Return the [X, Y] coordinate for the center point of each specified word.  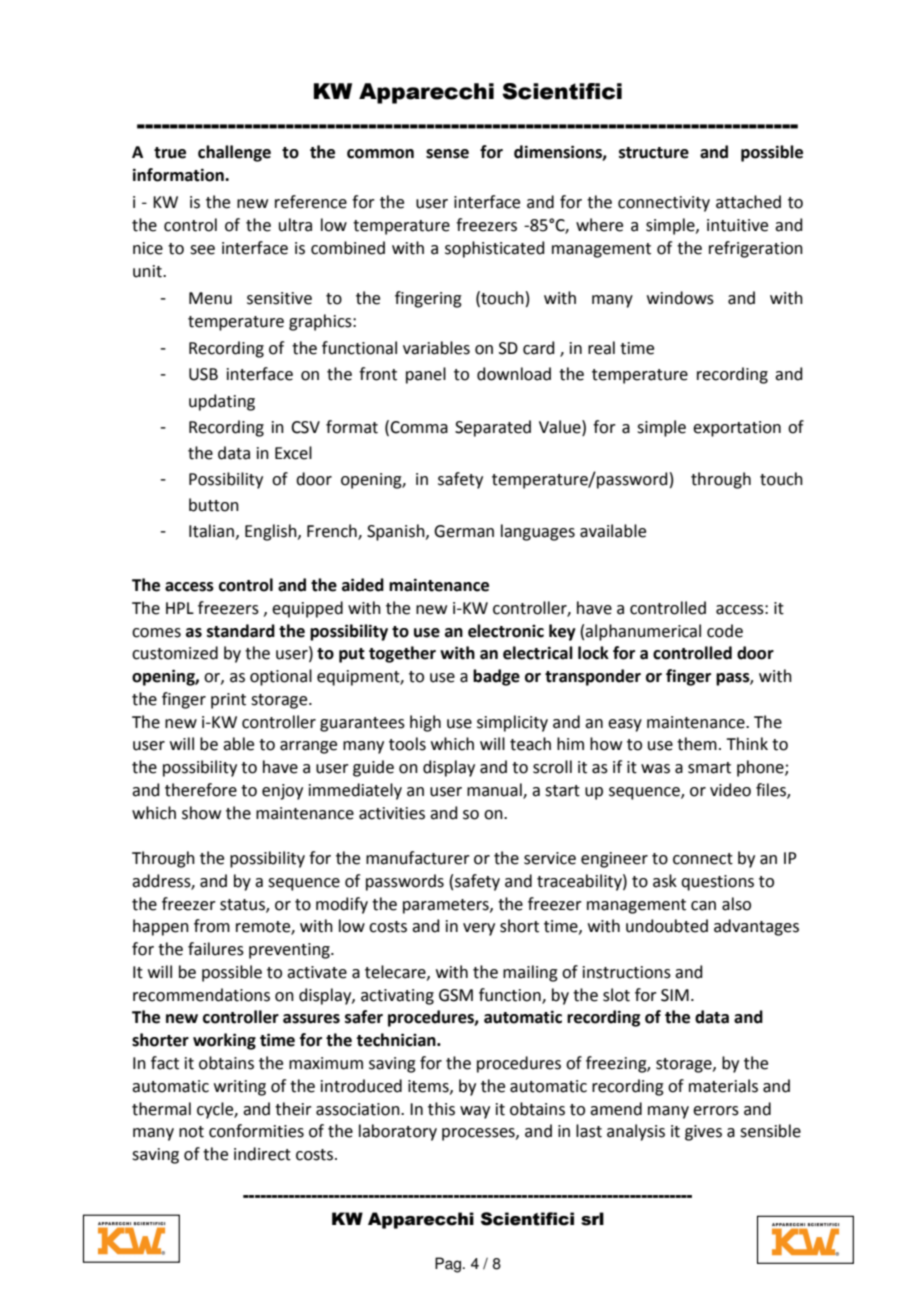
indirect [262, 1154]
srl [592, 1219]
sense [447, 154]
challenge [234, 153]
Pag [448, 1265]
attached [748, 202]
